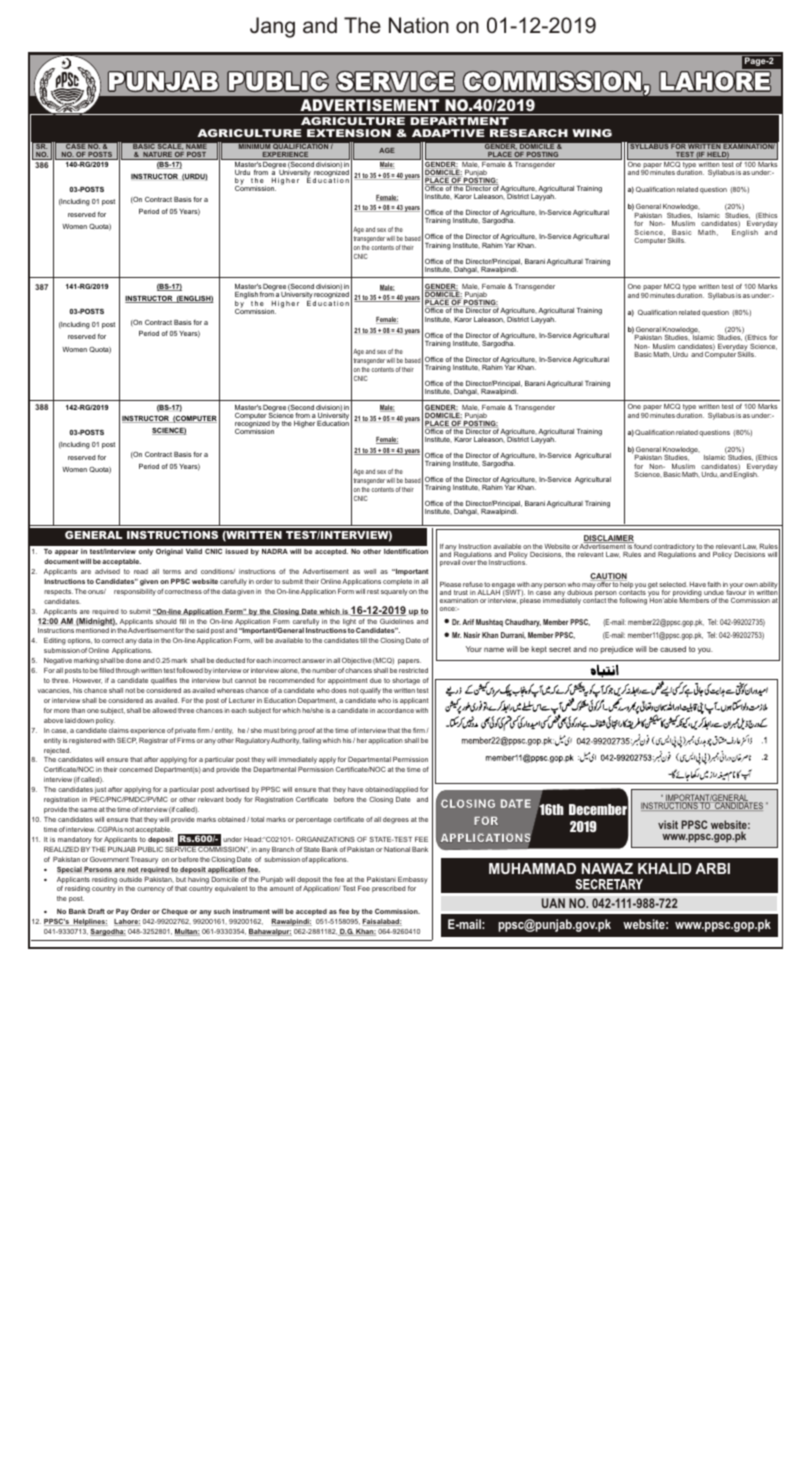  I want to click on EXTENSION, so click(349, 133).
